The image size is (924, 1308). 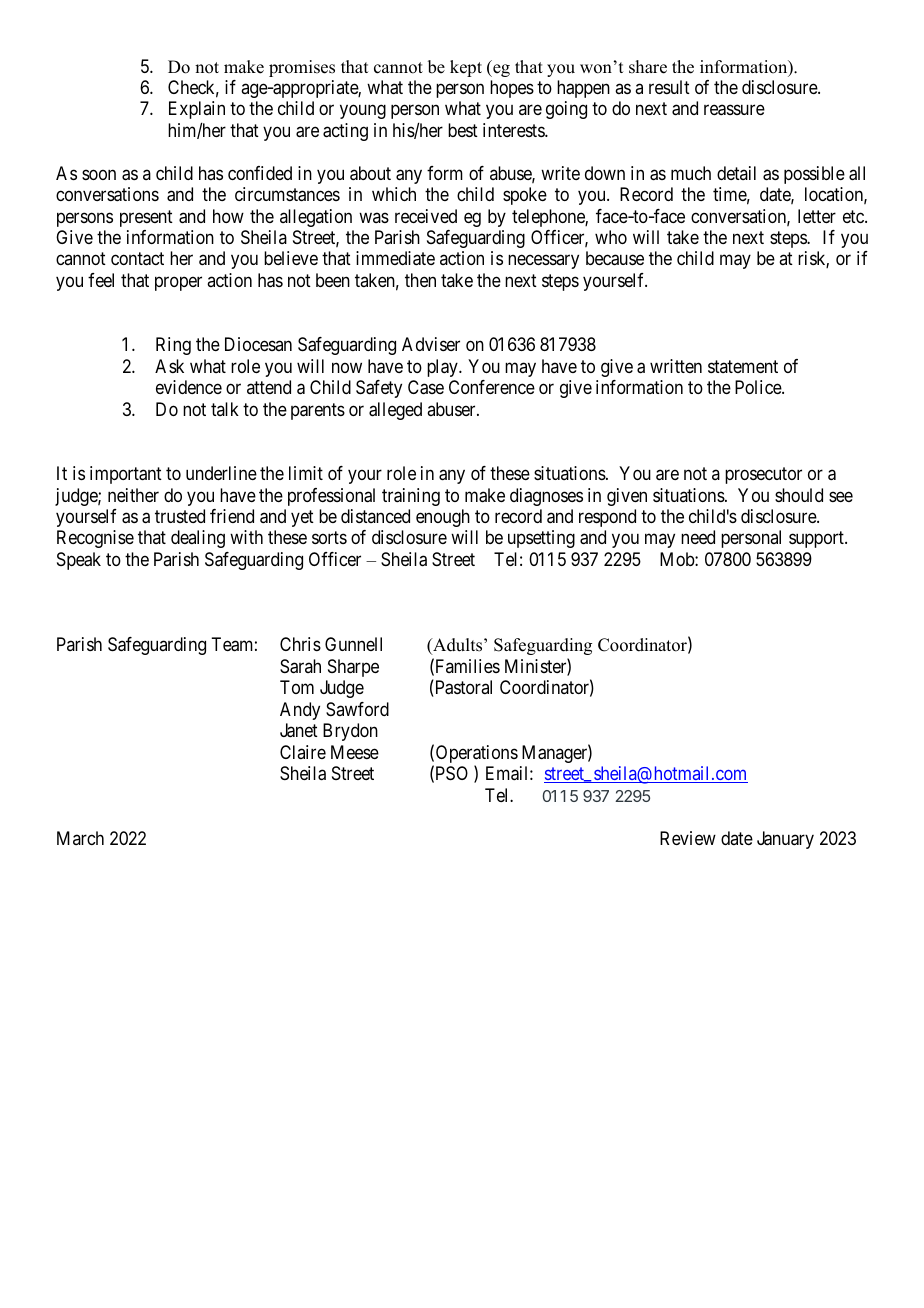 What do you see at coordinates (198, 539) in the document?
I see `dealing` at bounding box center [198, 539].
